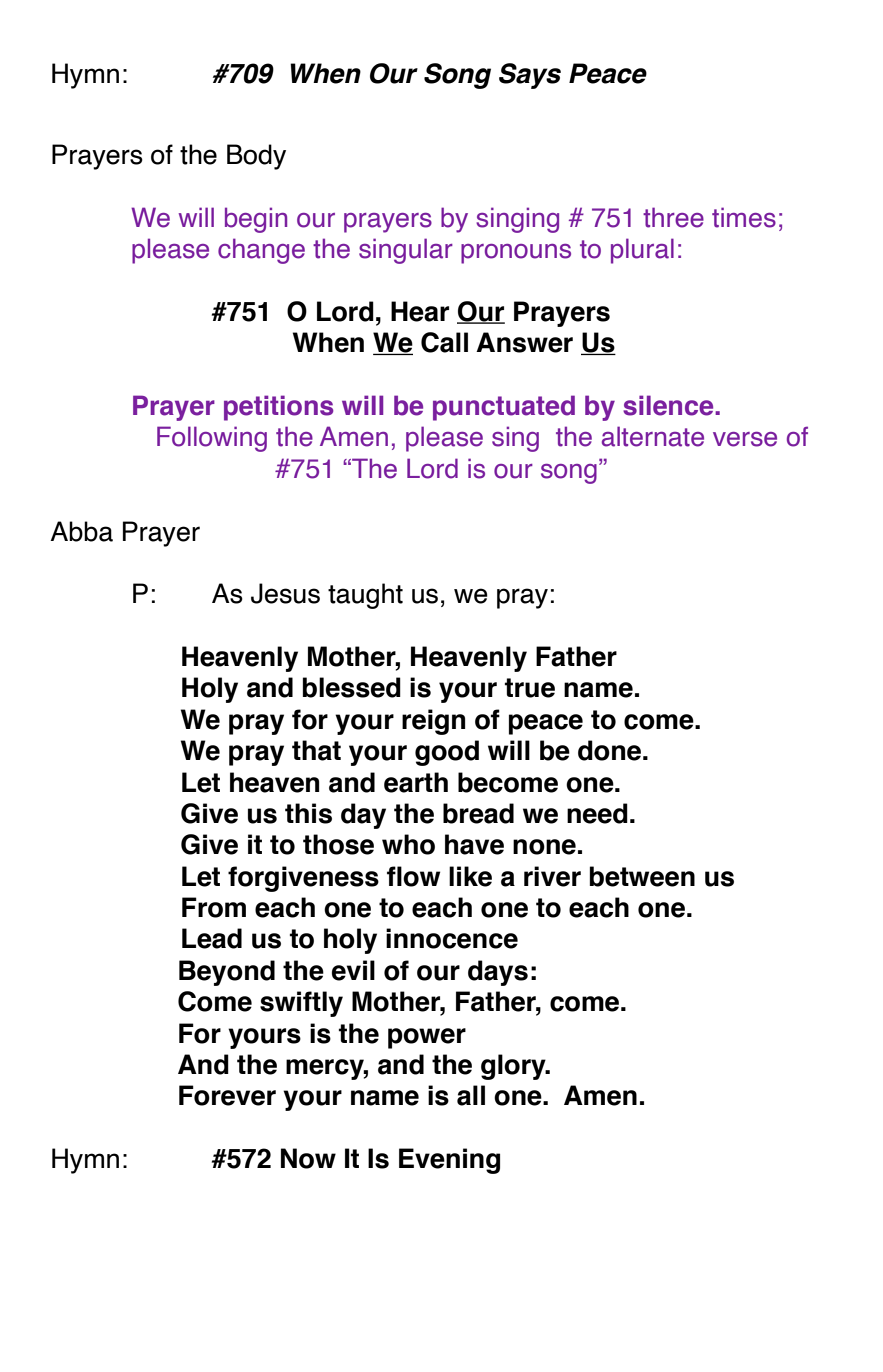 The width and height of the document is (883, 1372). Describe the element at coordinates (285, 593) in the document. I see `Jesus` at that location.
